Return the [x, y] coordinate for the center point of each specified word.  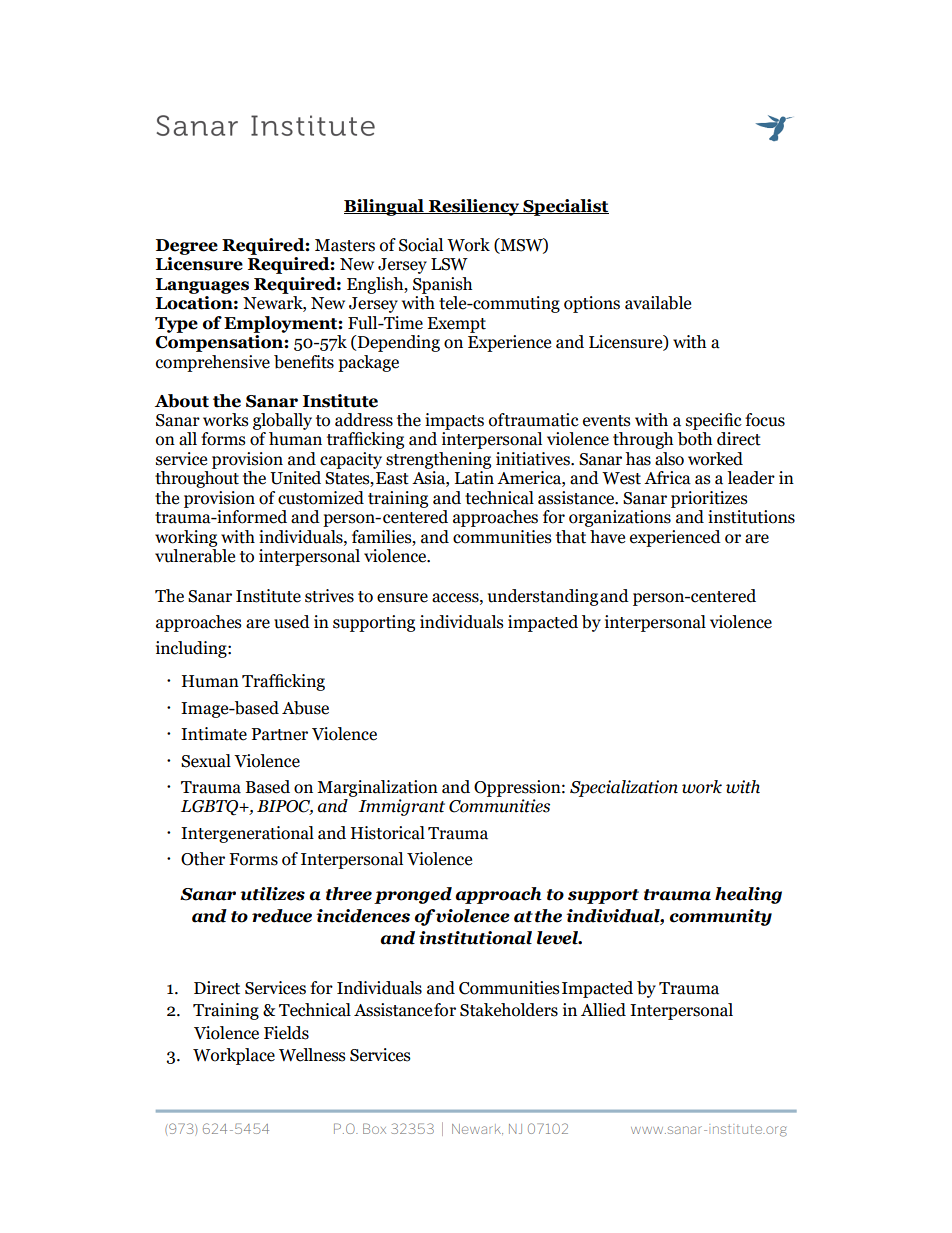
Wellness [312, 1055]
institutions [751, 517]
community [721, 917]
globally [282, 421]
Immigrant [401, 807]
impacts [454, 421]
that [571, 537]
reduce [282, 916]
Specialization [624, 788]
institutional [475, 938]
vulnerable [195, 556]
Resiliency [474, 207]
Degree [187, 247]
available [658, 303]
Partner [279, 734]
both [695, 439]
